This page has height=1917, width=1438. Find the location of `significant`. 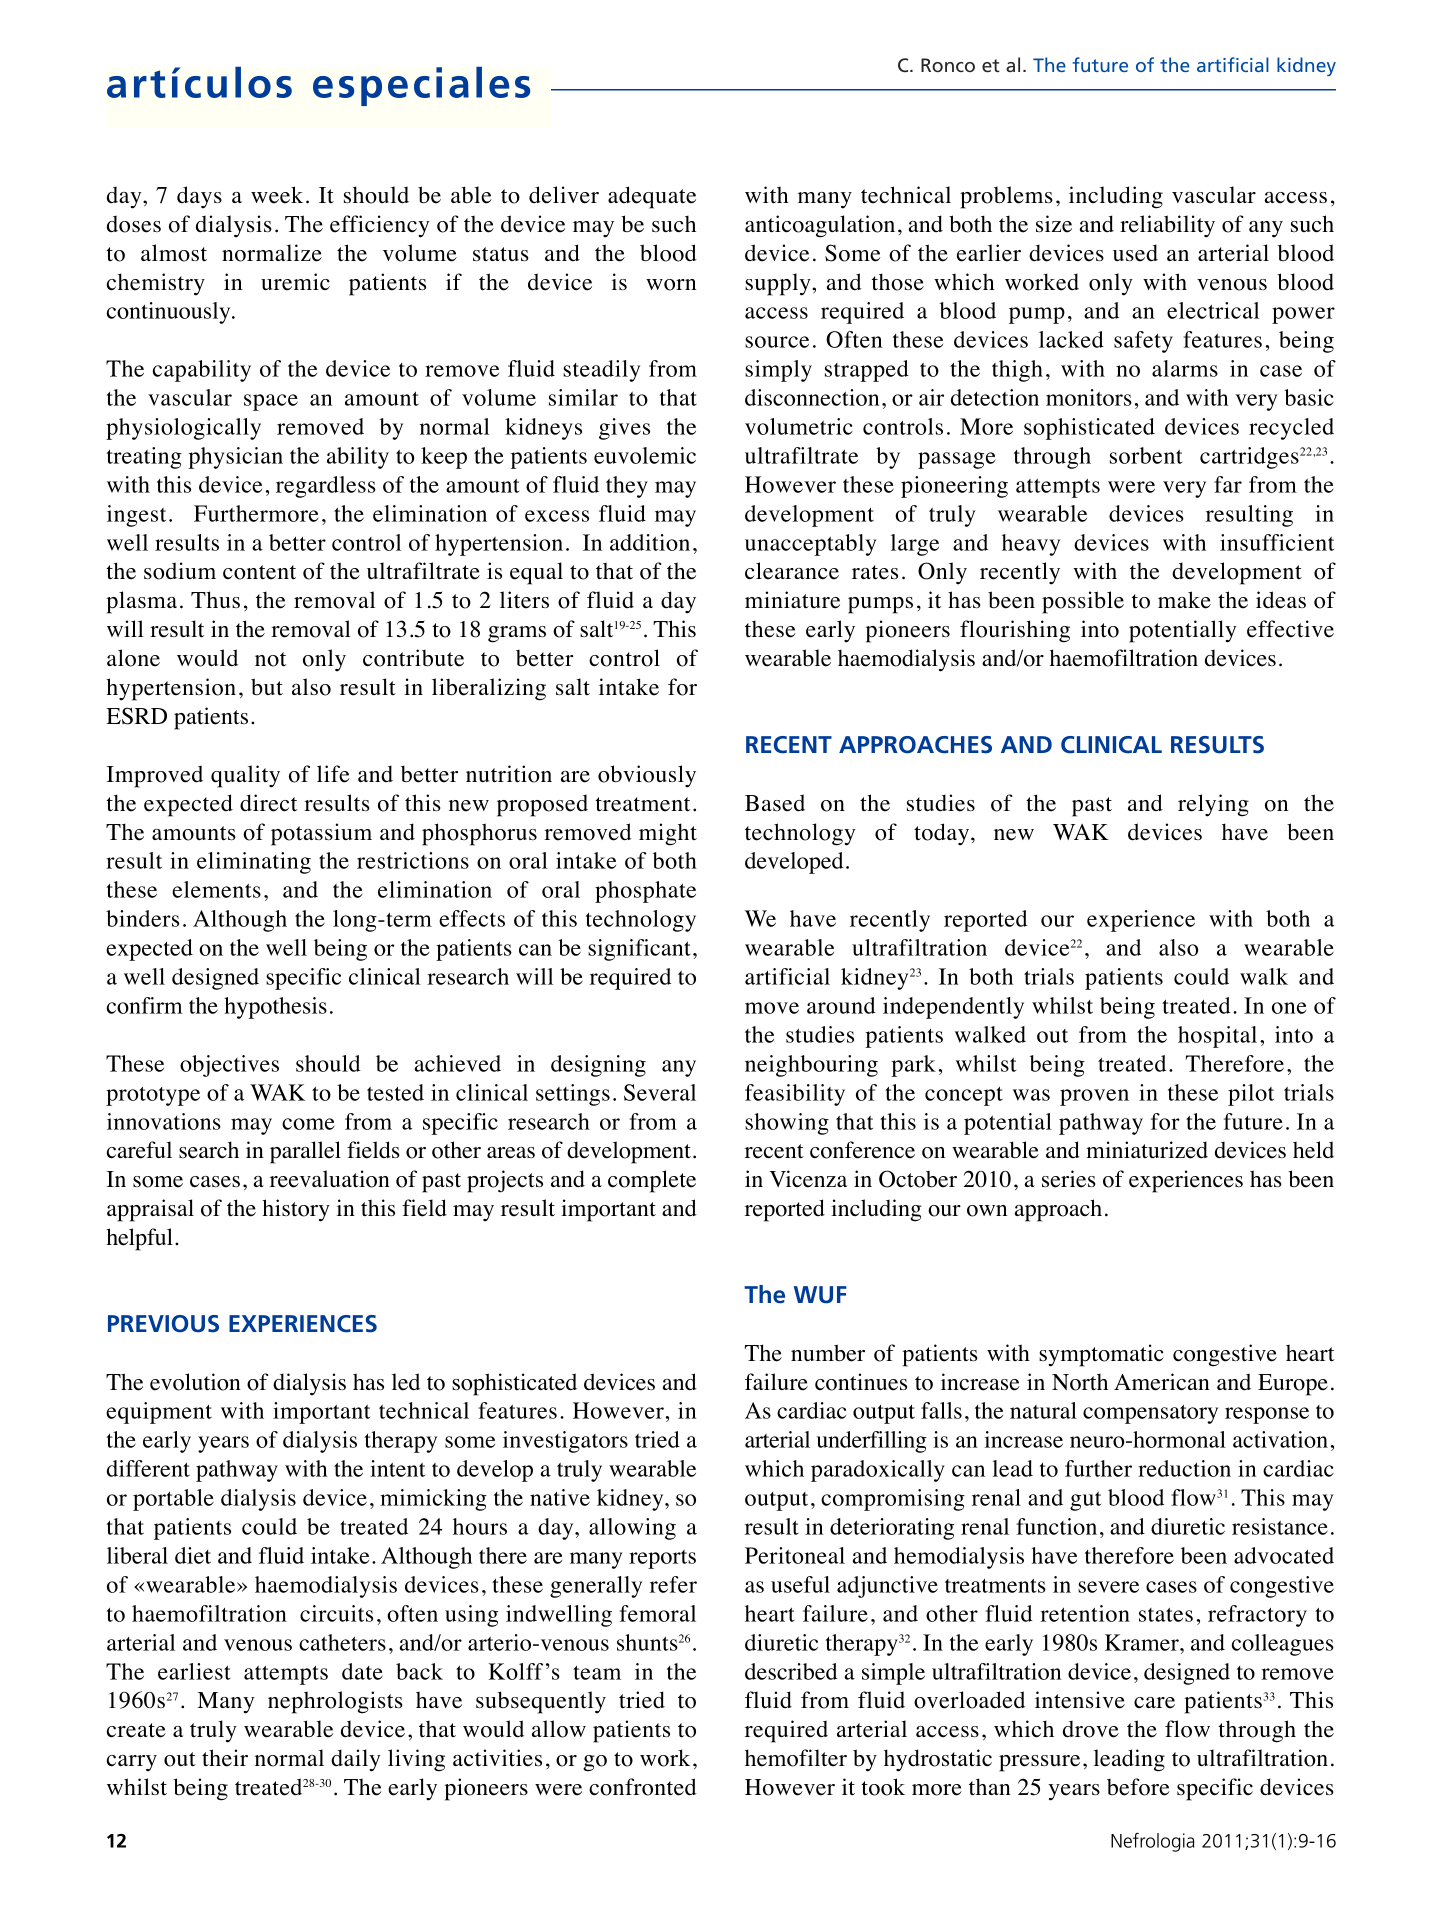

significant is located at coordinates (639, 950).
